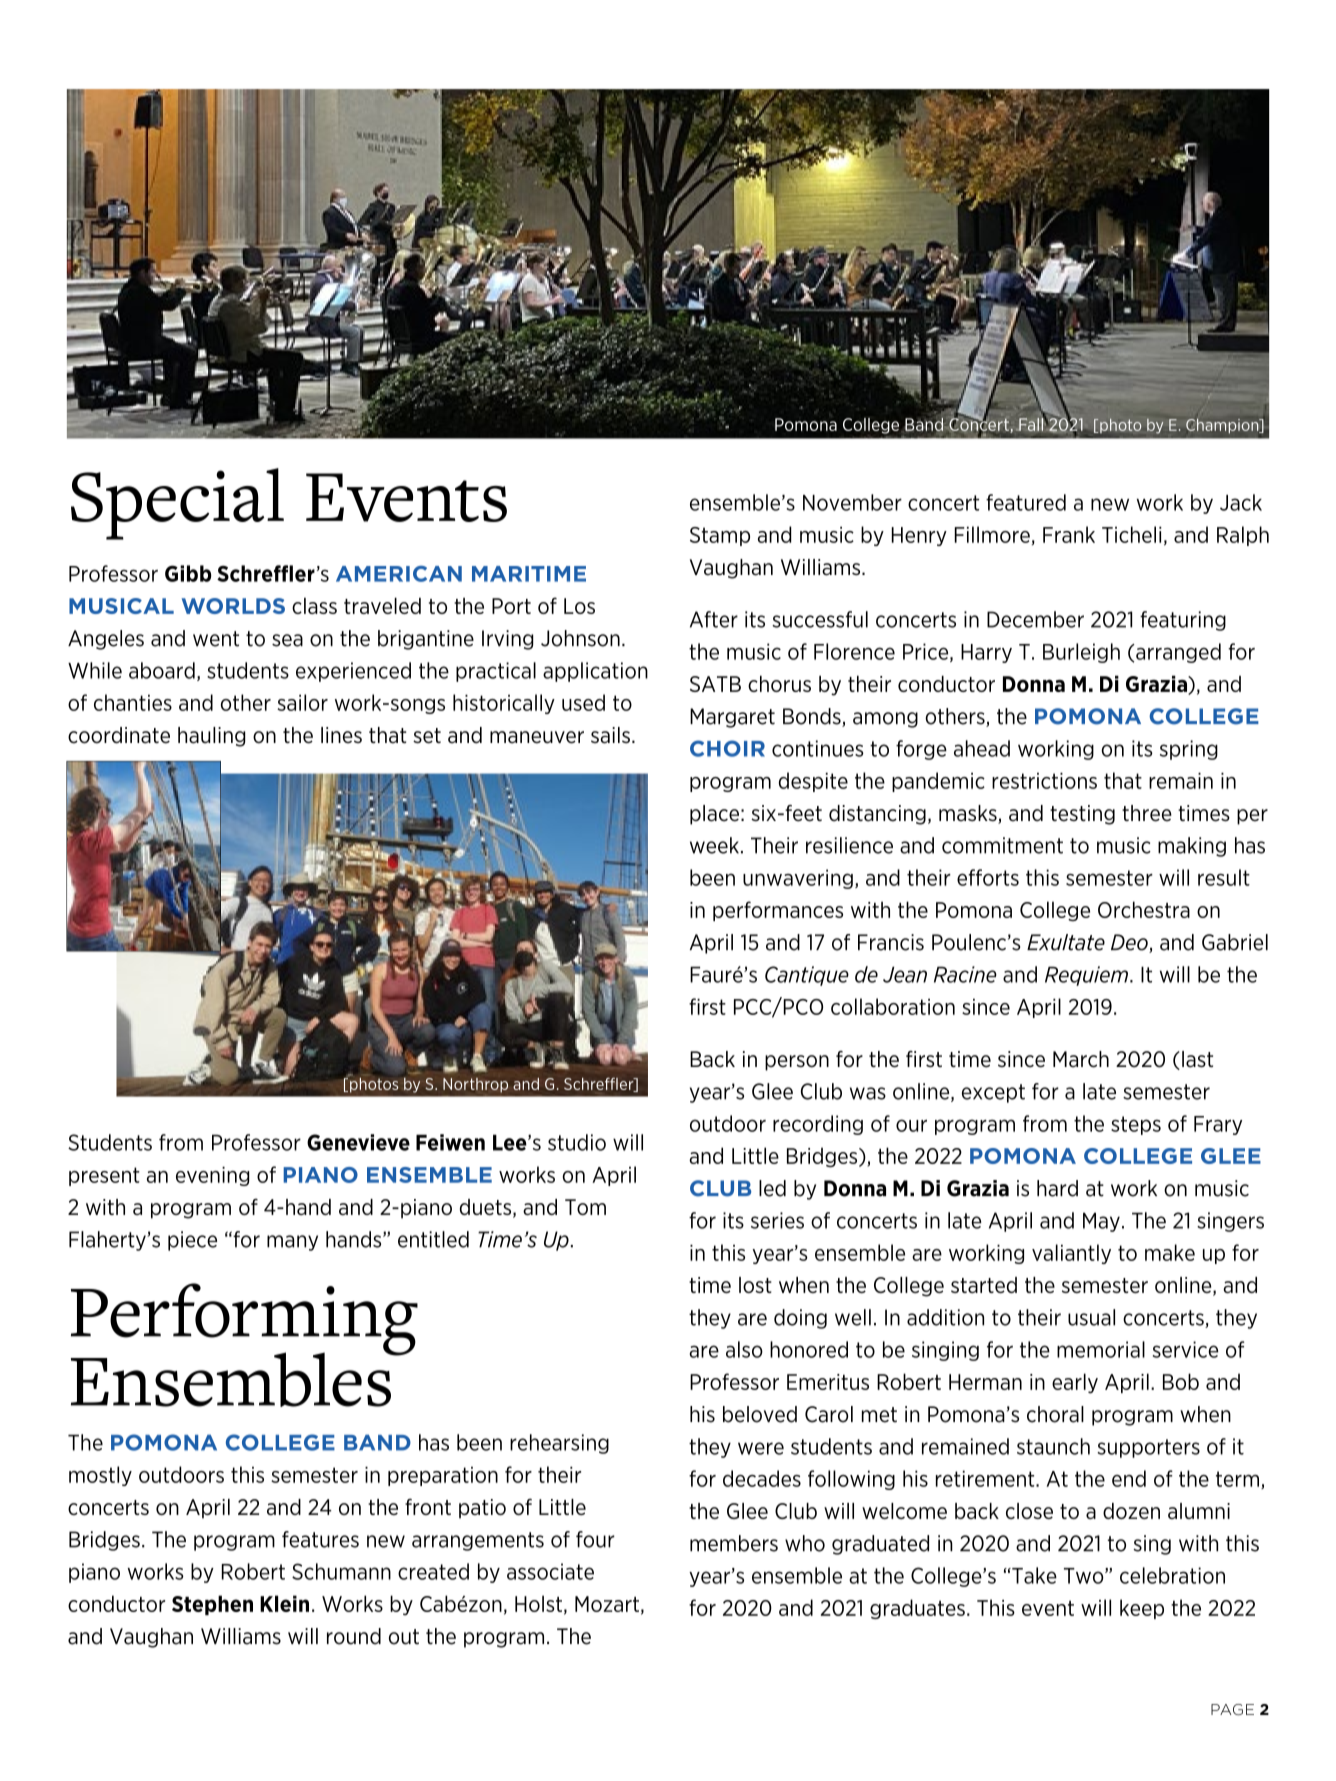 The width and height of the document is (1336, 1781). What do you see at coordinates (1101, 1349) in the document?
I see `memorial` at bounding box center [1101, 1349].
